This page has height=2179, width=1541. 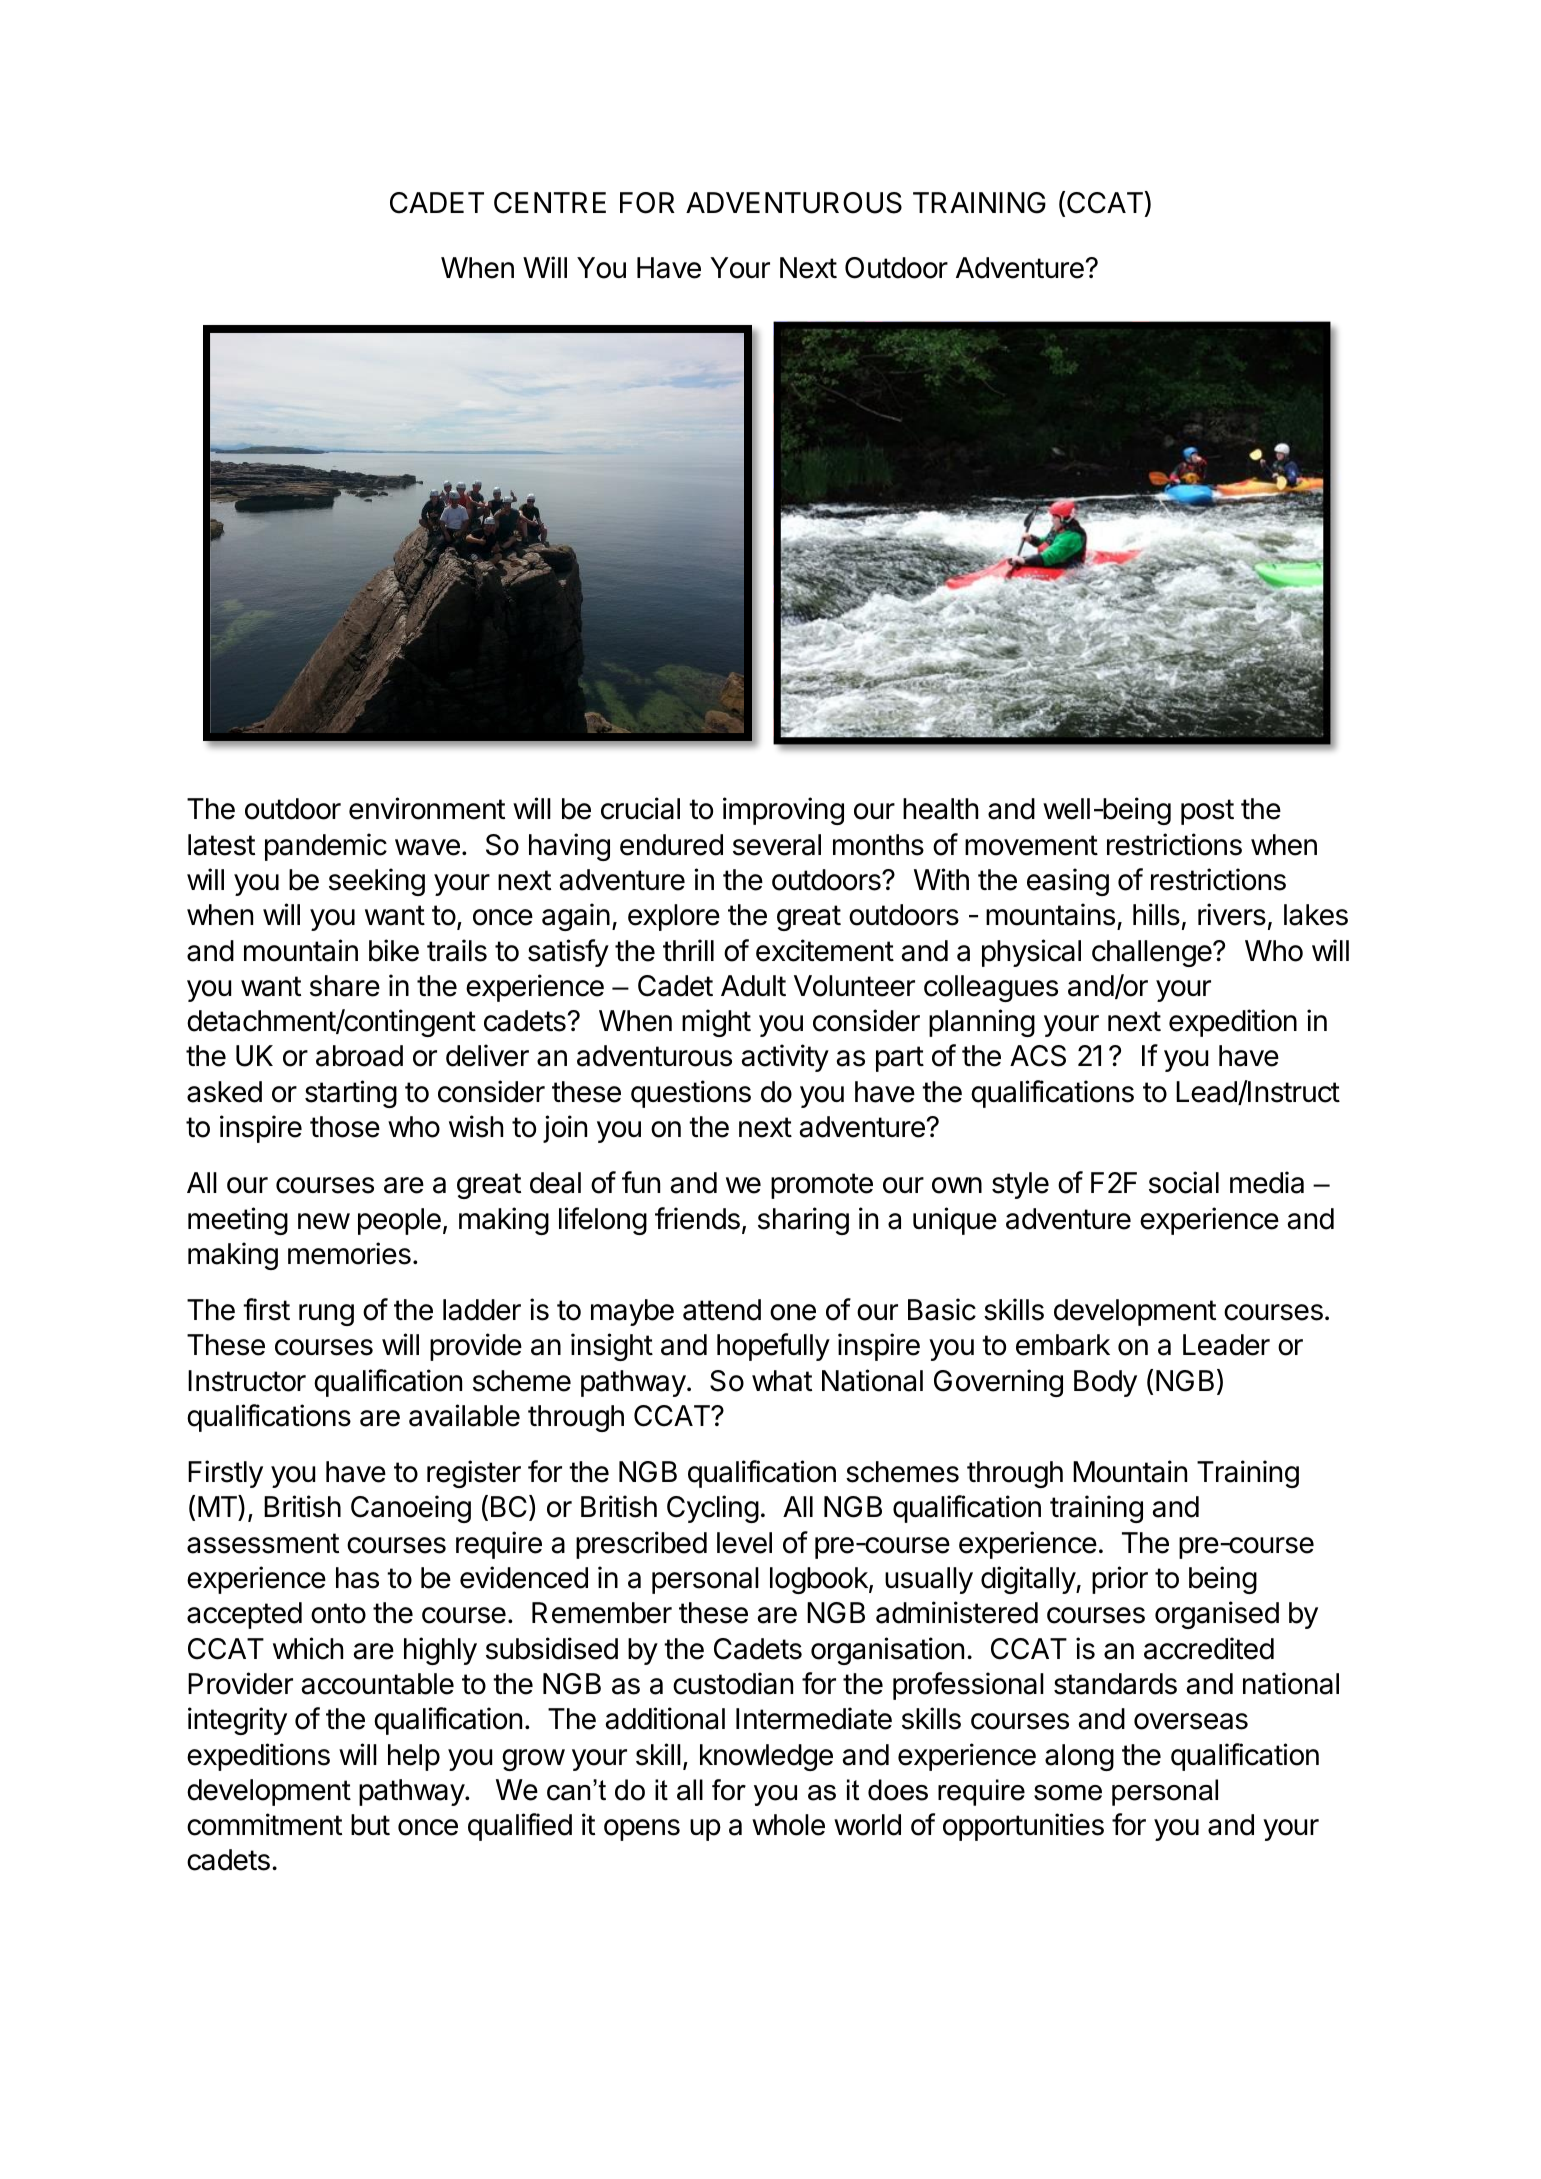 I want to click on CENTRE, so click(x=550, y=203).
